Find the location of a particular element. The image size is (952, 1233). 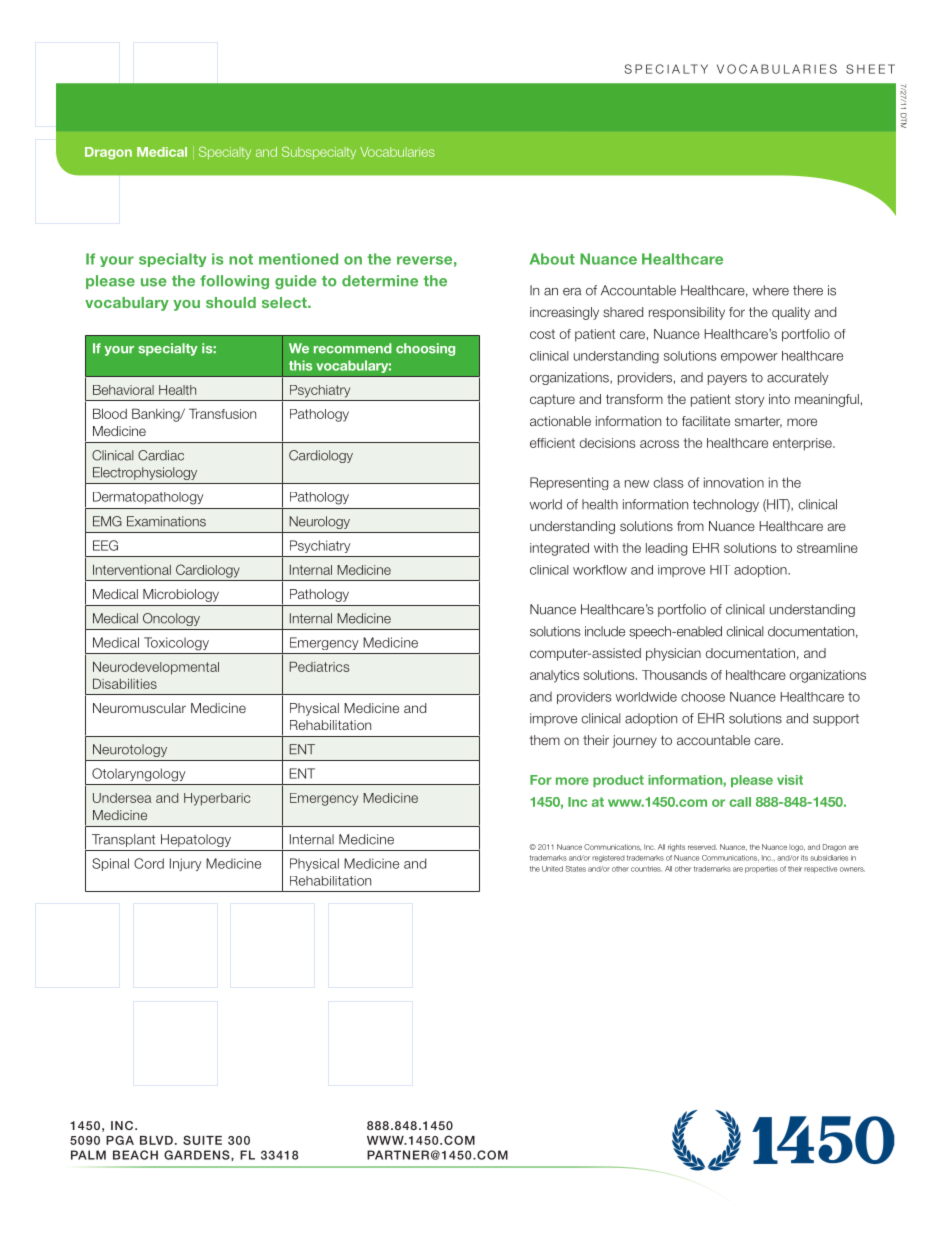

use is located at coordinates (154, 282).
